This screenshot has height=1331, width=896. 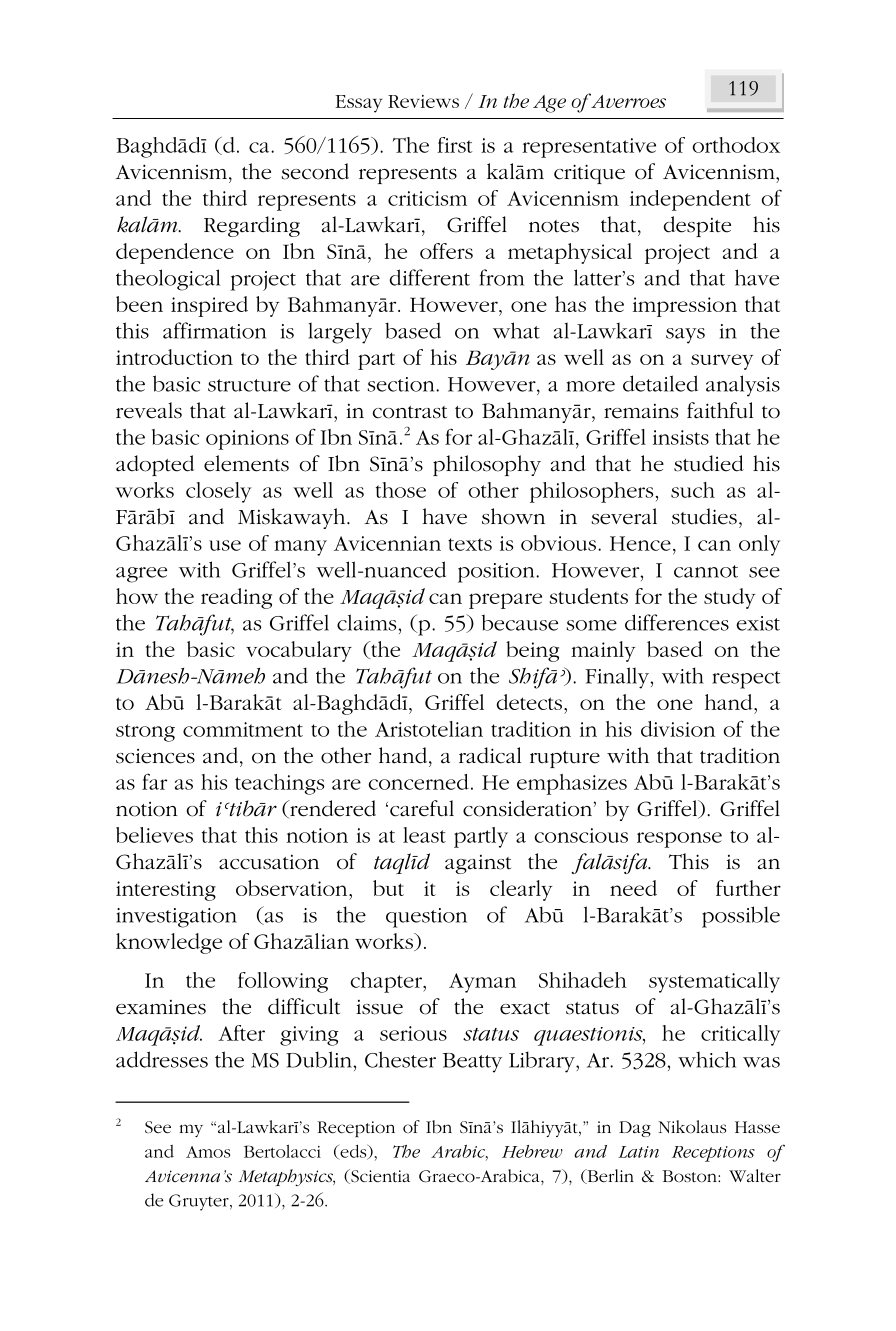 I want to click on question, so click(x=426, y=918).
